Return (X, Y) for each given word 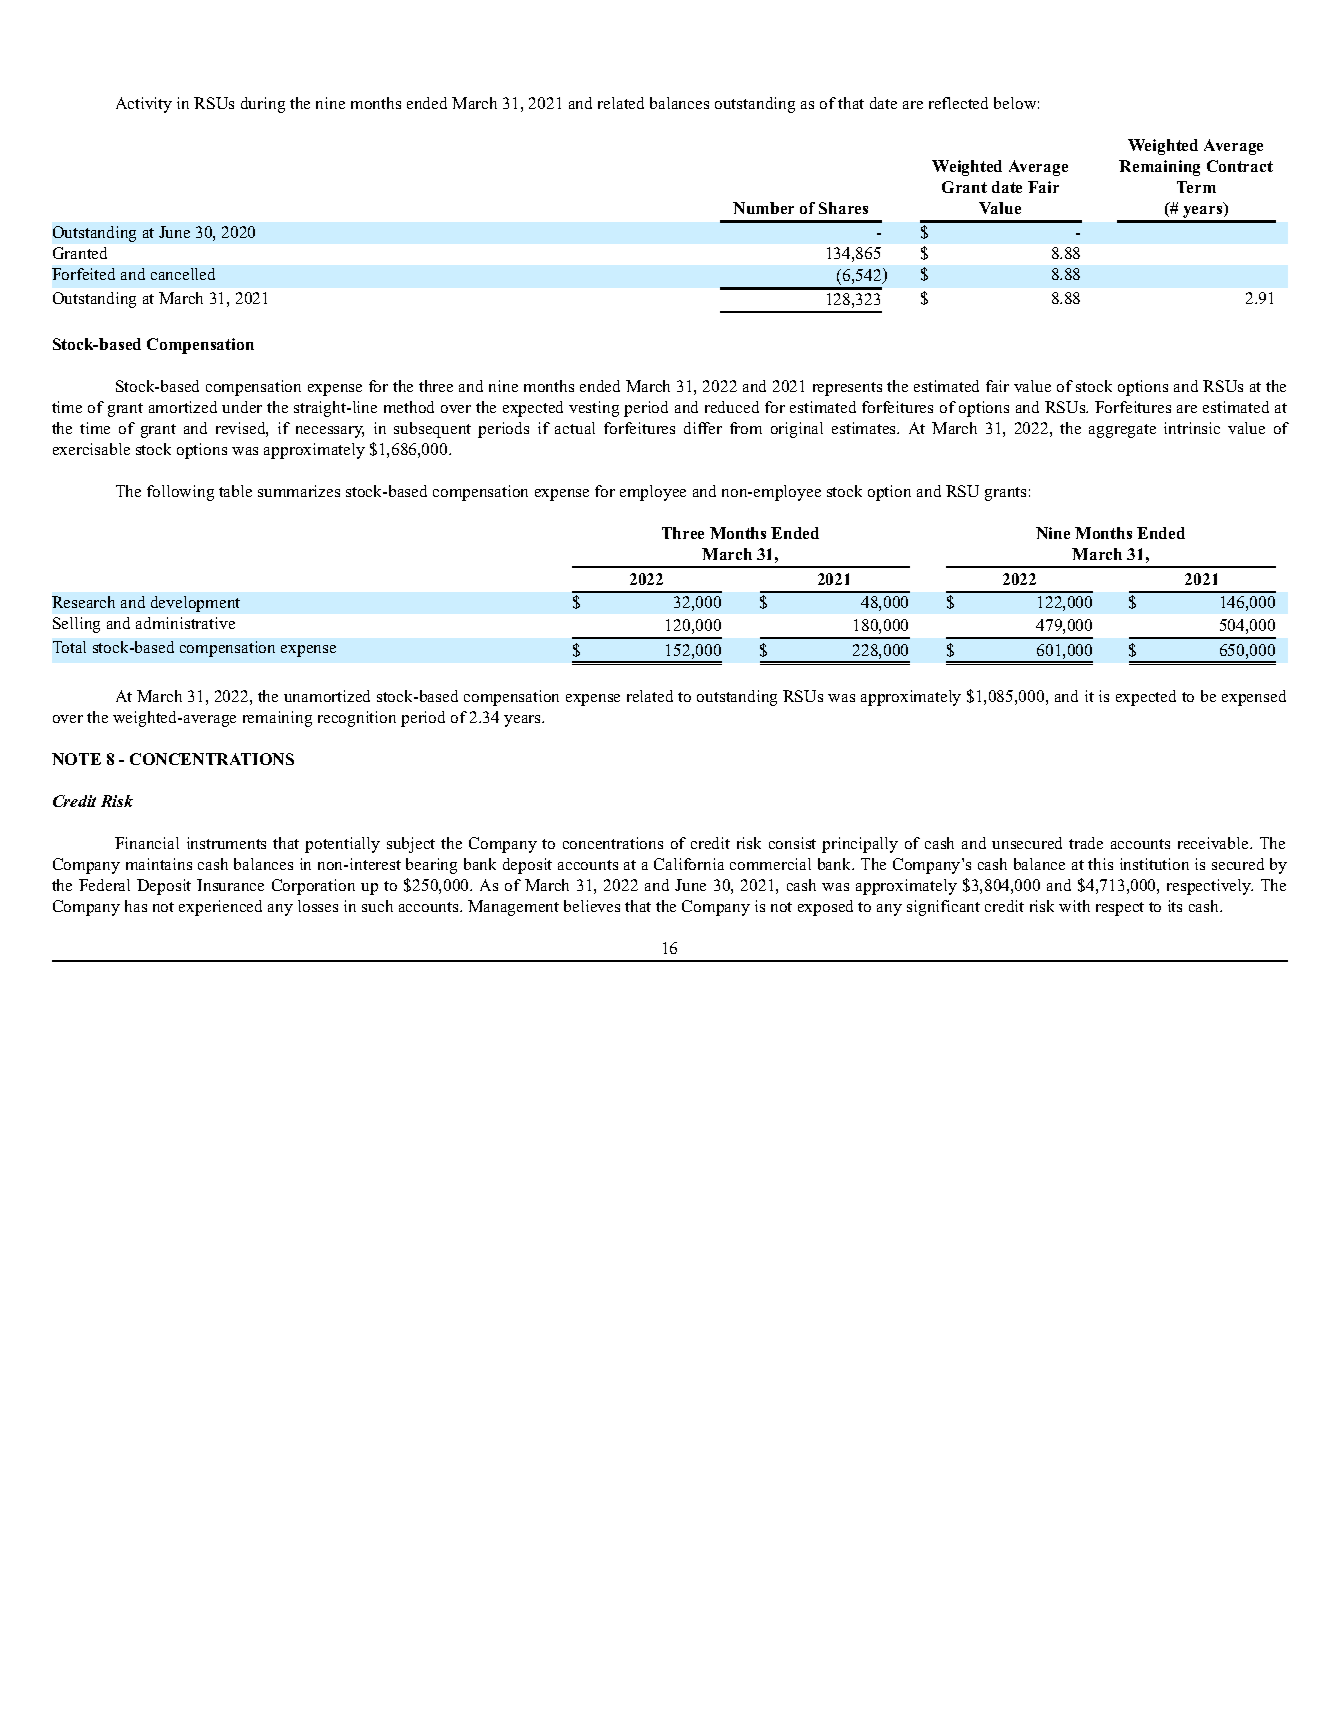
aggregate (1122, 431)
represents (847, 389)
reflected (958, 103)
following (180, 493)
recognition (357, 719)
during (263, 105)
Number (763, 208)
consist (792, 843)
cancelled (183, 274)
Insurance (230, 885)
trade (1086, 843)
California (689, 864)
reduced (732, 407)
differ (703, 428)
